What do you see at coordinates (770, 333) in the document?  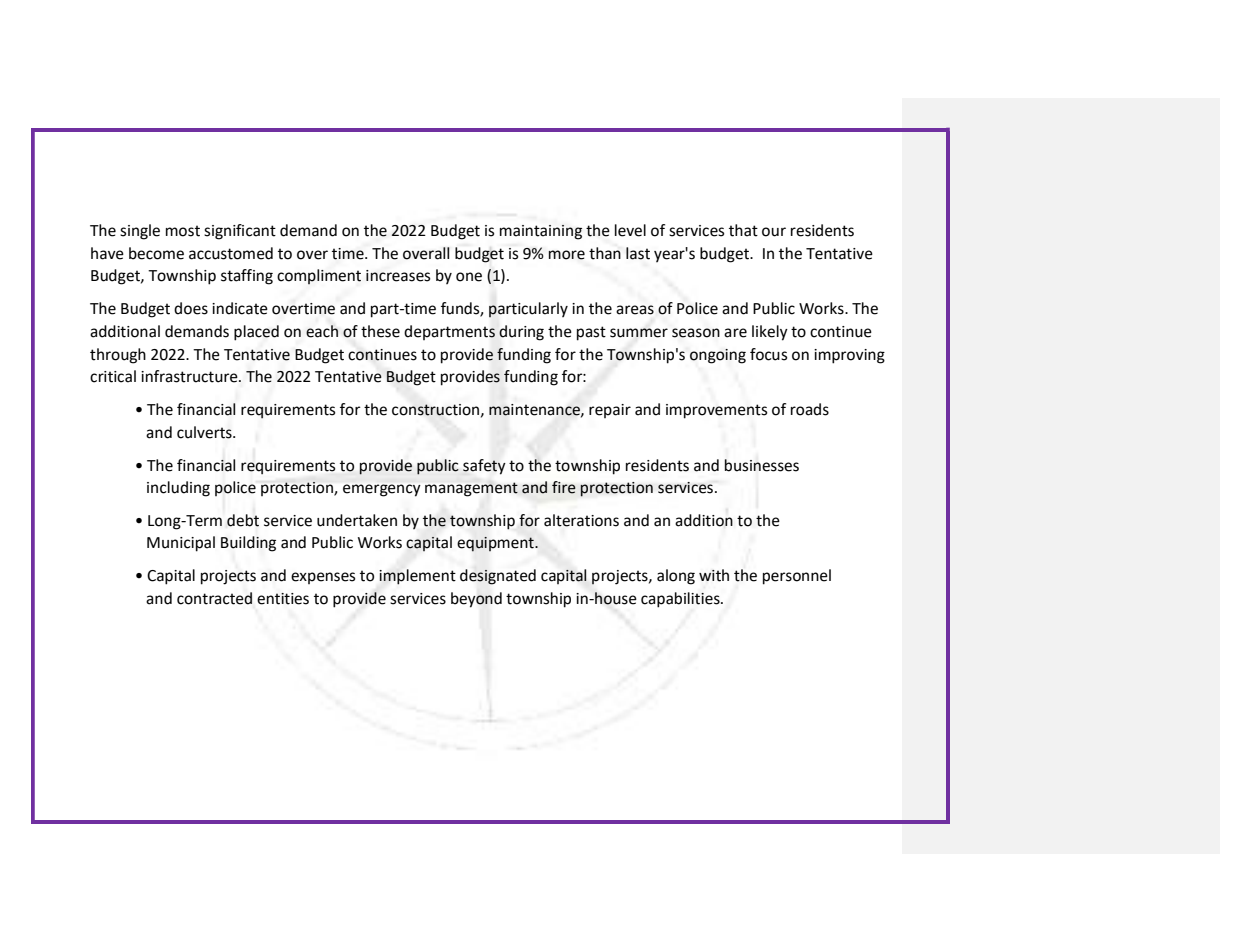 I see `likely` at bounding box center [770, 333].
